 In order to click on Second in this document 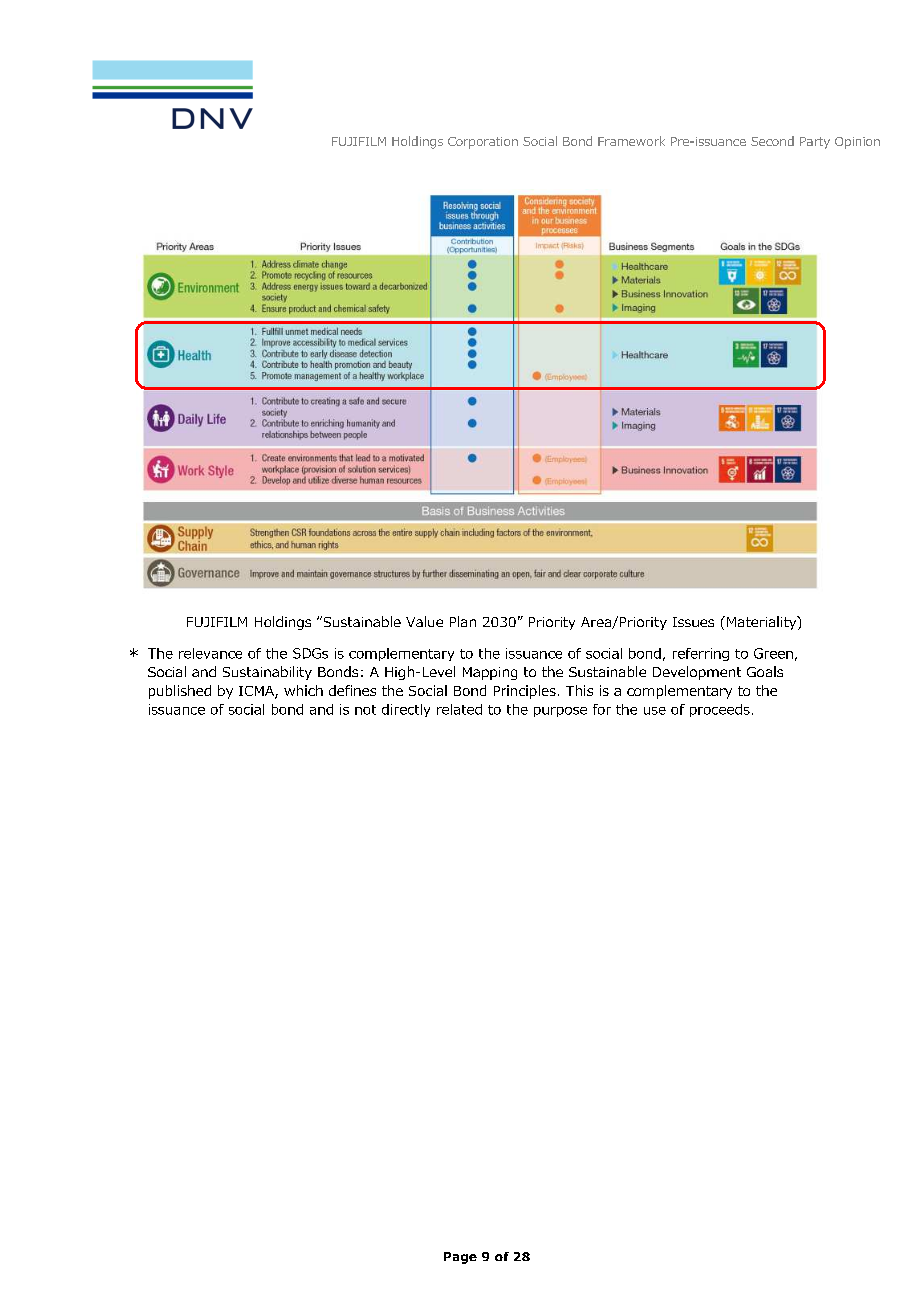, I will do `click(772, 141)`.
